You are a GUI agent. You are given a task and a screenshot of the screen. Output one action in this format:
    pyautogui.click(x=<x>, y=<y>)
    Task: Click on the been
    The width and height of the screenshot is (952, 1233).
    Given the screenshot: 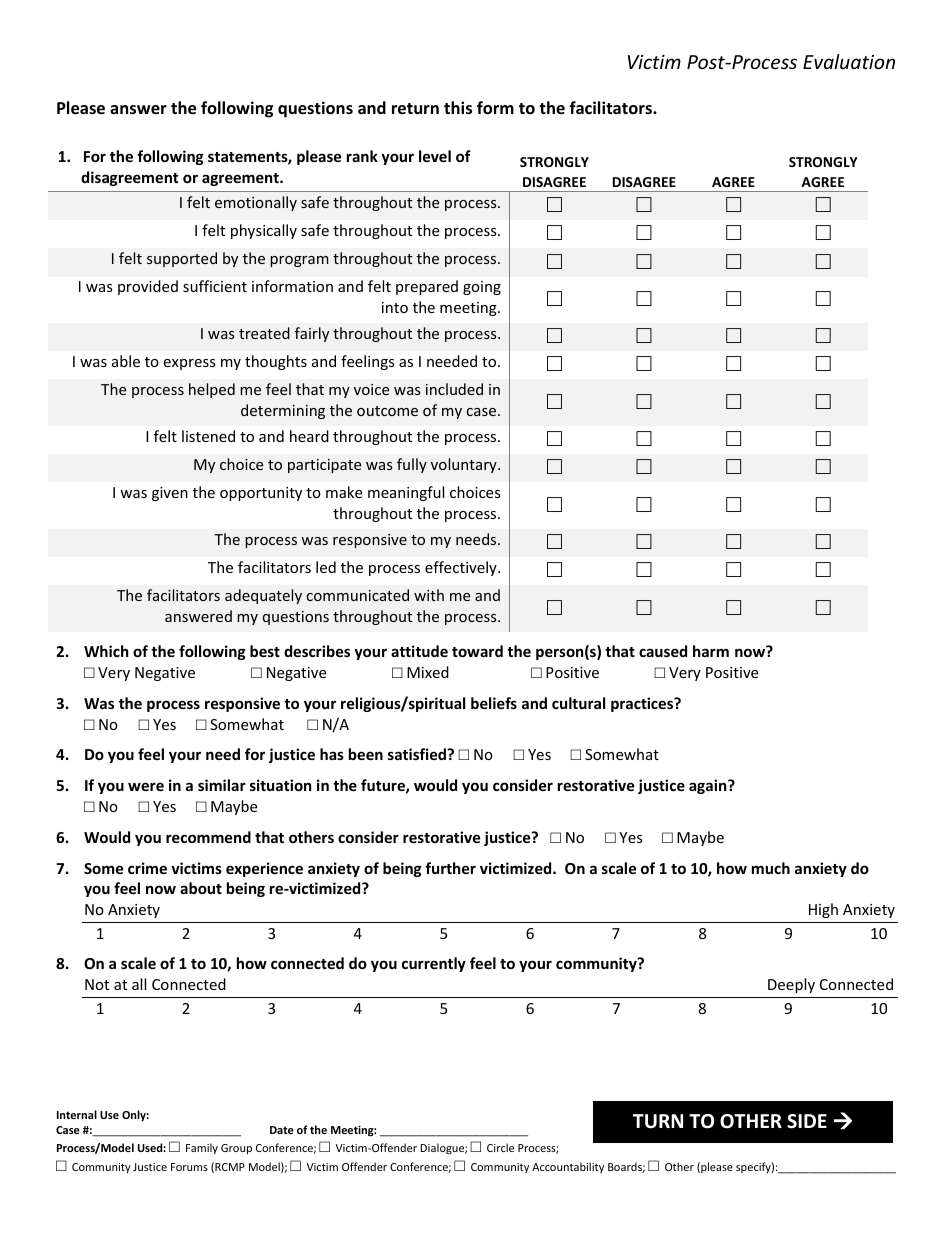 What is the action you would take?
    pyautogui.click(x=366, y=754)
